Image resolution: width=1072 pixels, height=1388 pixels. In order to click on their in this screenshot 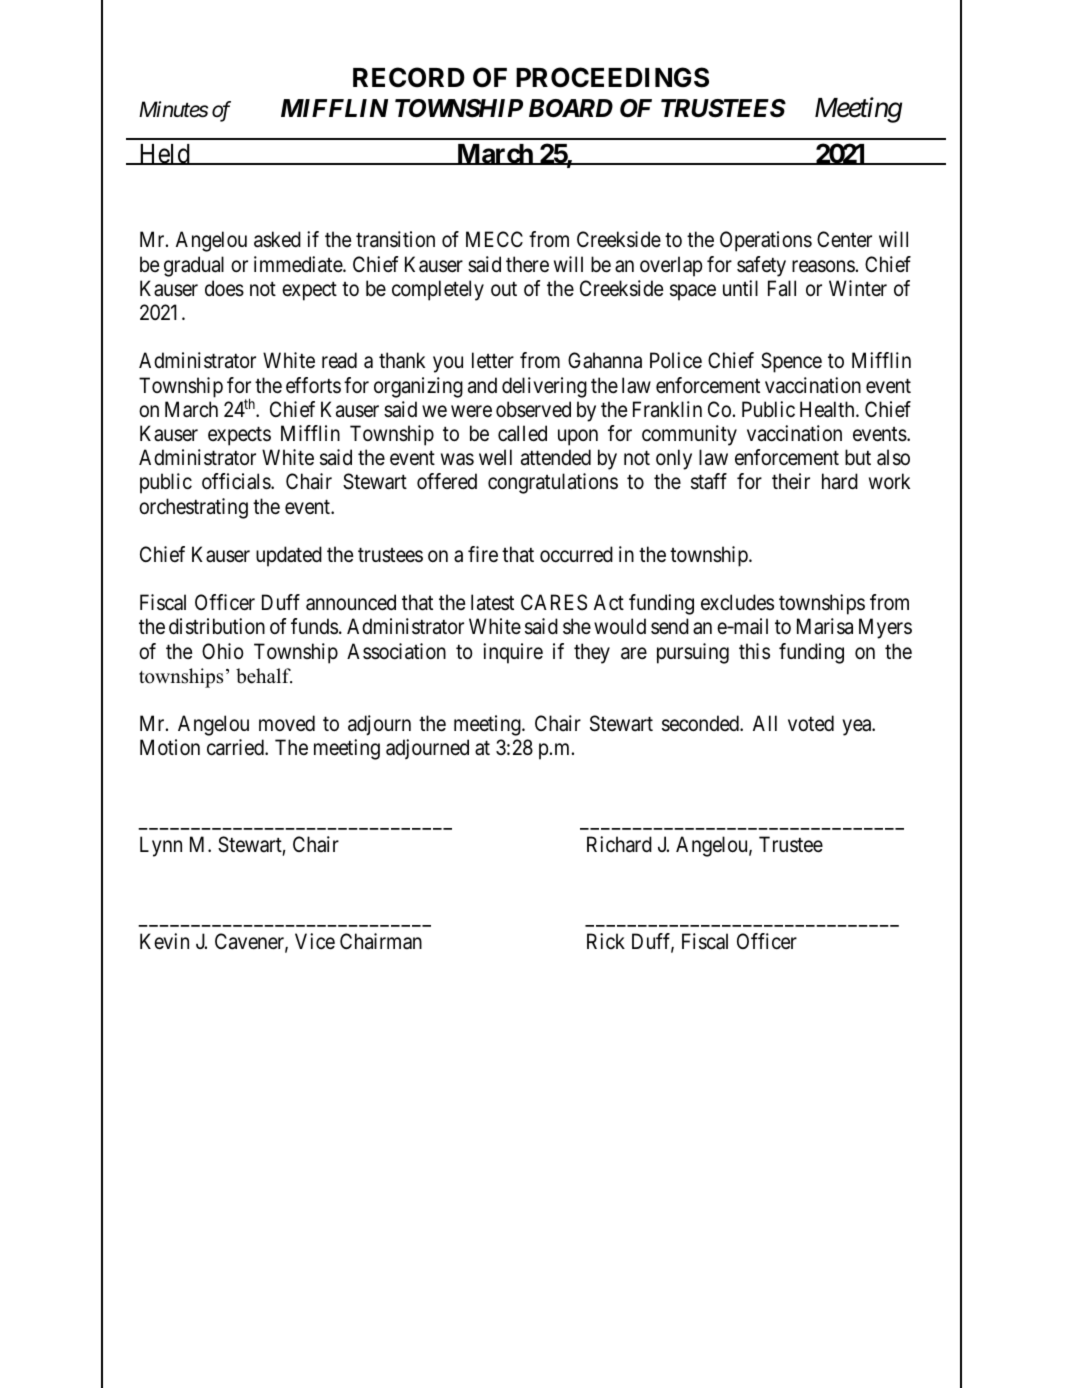, I will do `click(791, 481)`.
